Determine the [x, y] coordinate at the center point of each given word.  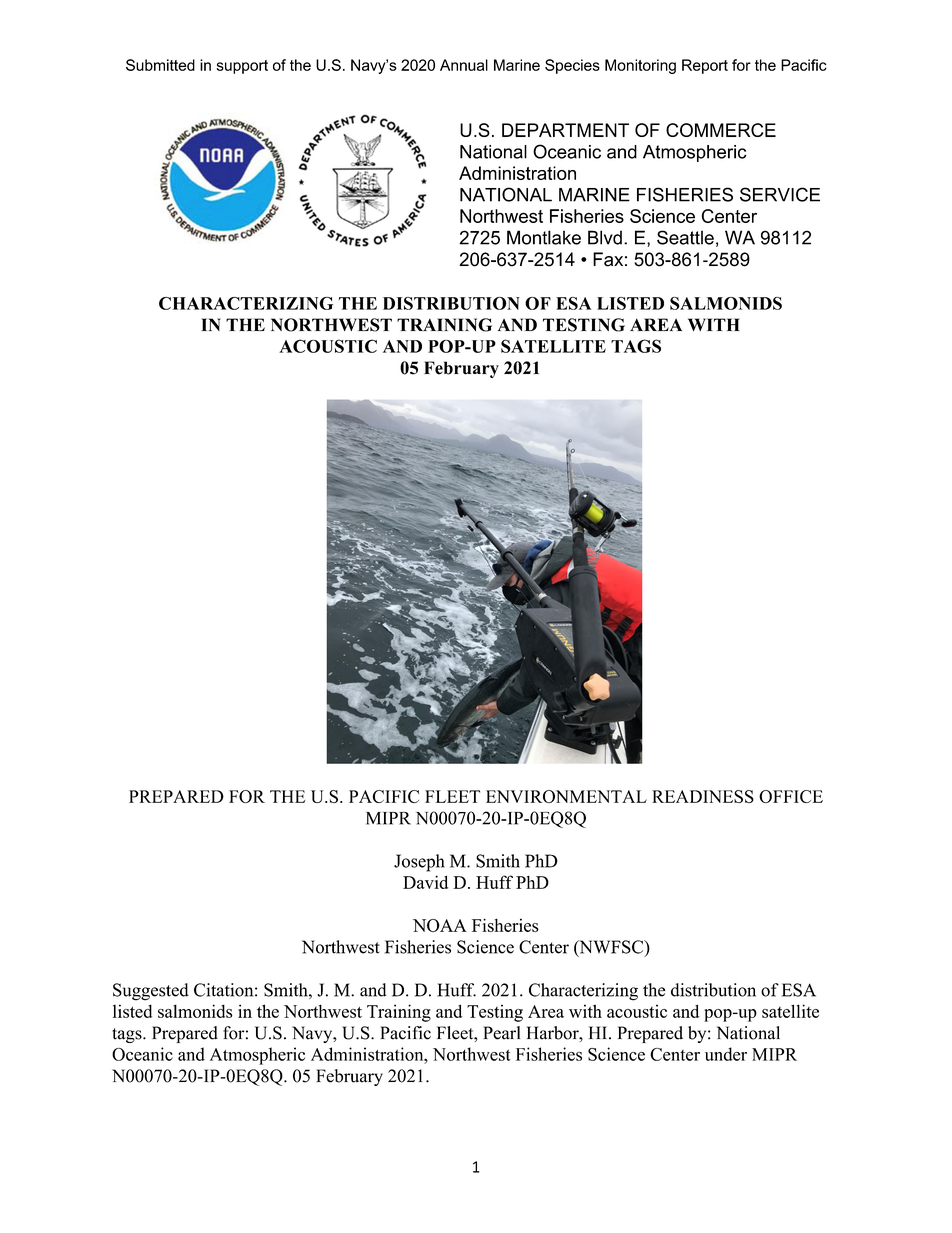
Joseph [419, 863]
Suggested [151, 992]
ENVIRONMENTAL [566, 796]
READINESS [703, 796]
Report [705, 66]
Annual [464, 65]
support [242, 67]
